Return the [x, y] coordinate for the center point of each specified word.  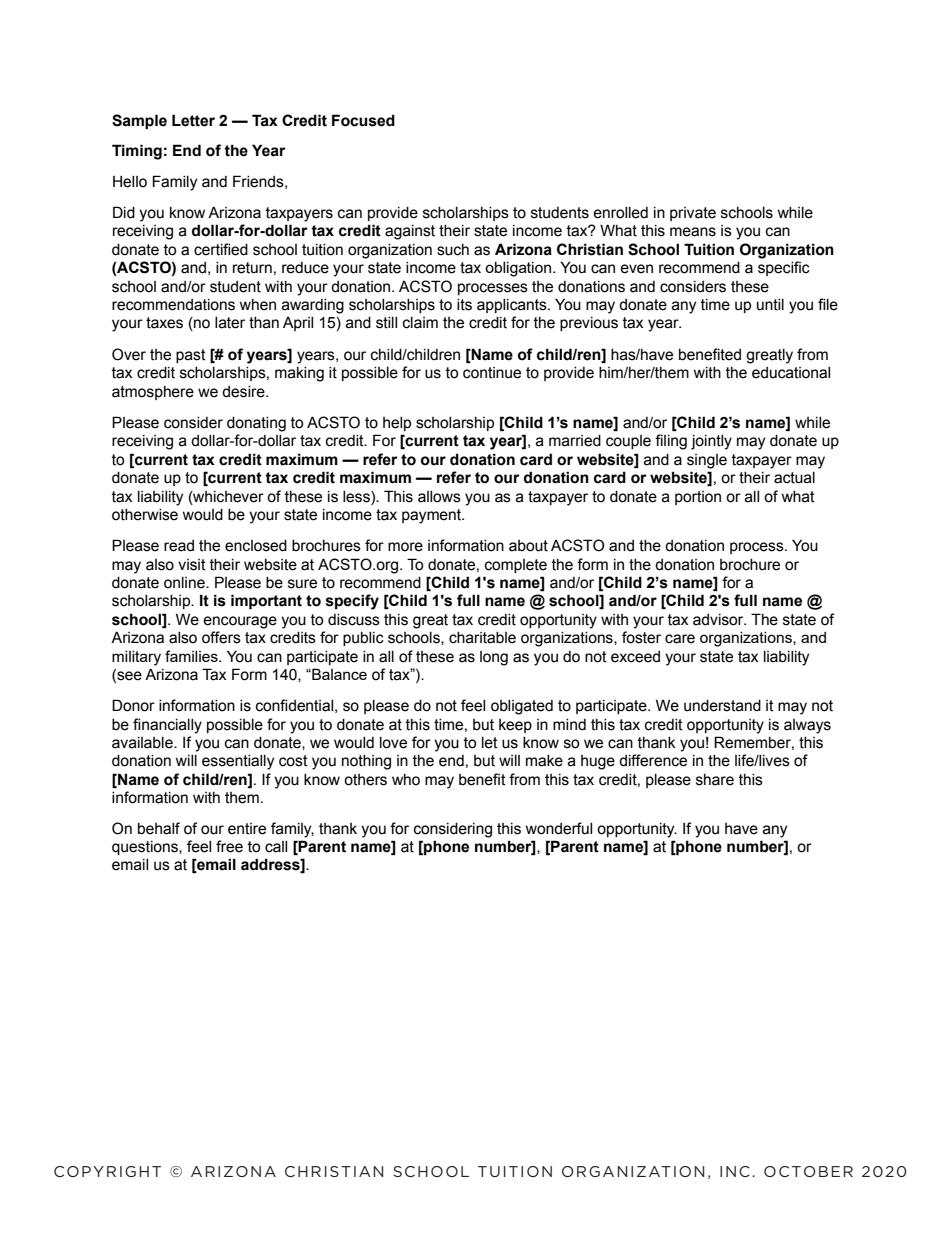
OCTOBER [808, 1171]
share [715, 780]
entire [247, 829]
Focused [363, 120]
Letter [193, 120]
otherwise [145, 515]
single [707, 461]
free [229, 846]
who [406, 780]
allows [439, 497]
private [693, 214]
